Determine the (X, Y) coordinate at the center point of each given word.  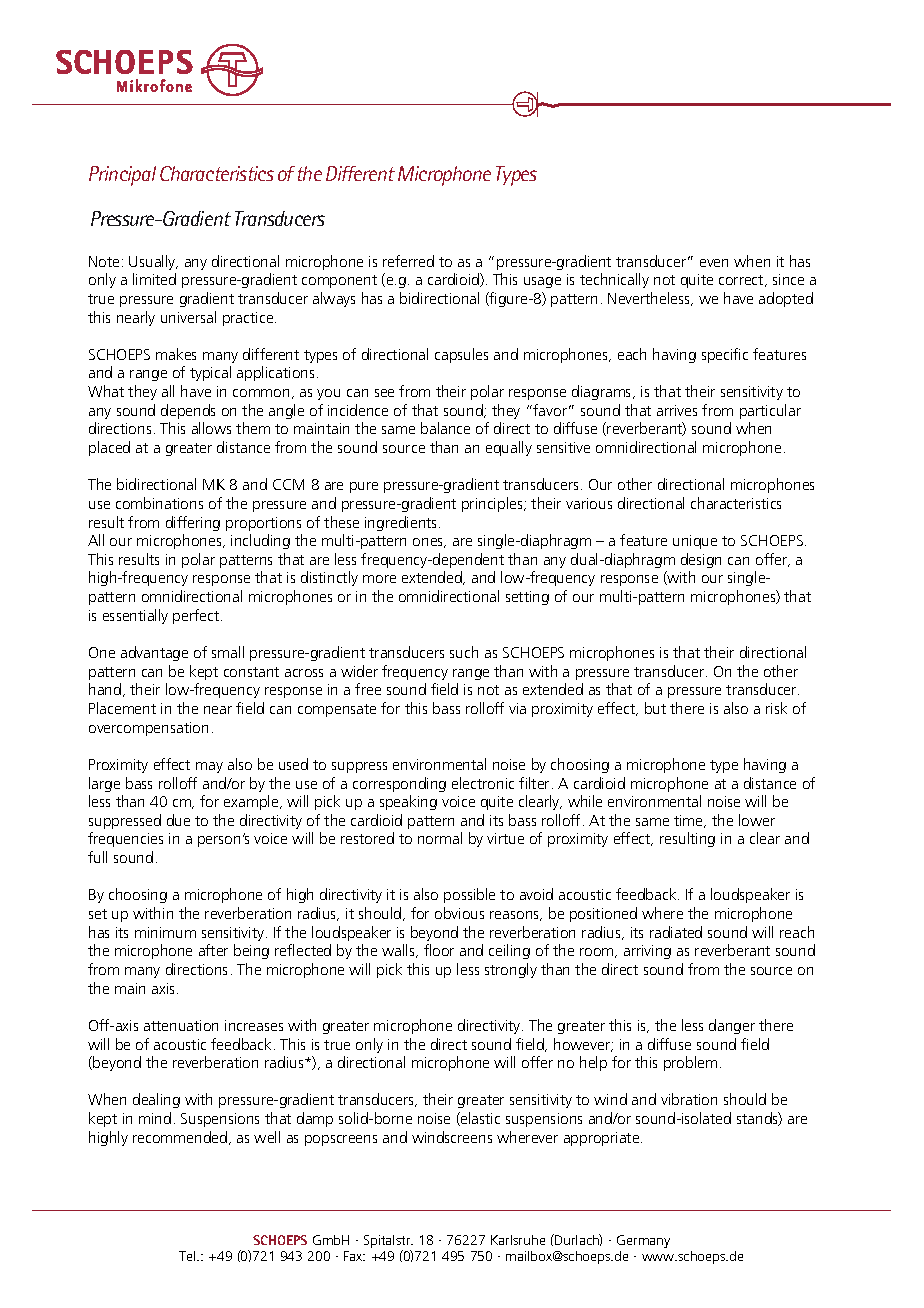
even (714, 263)
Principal (122, 176)
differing (193, 523)
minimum (165, 932)
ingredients (402, 523)
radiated (676, 932)
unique (695, 542)
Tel (188, 1256)
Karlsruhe (518, 1240)
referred (408, 261)
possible (469, 895)
